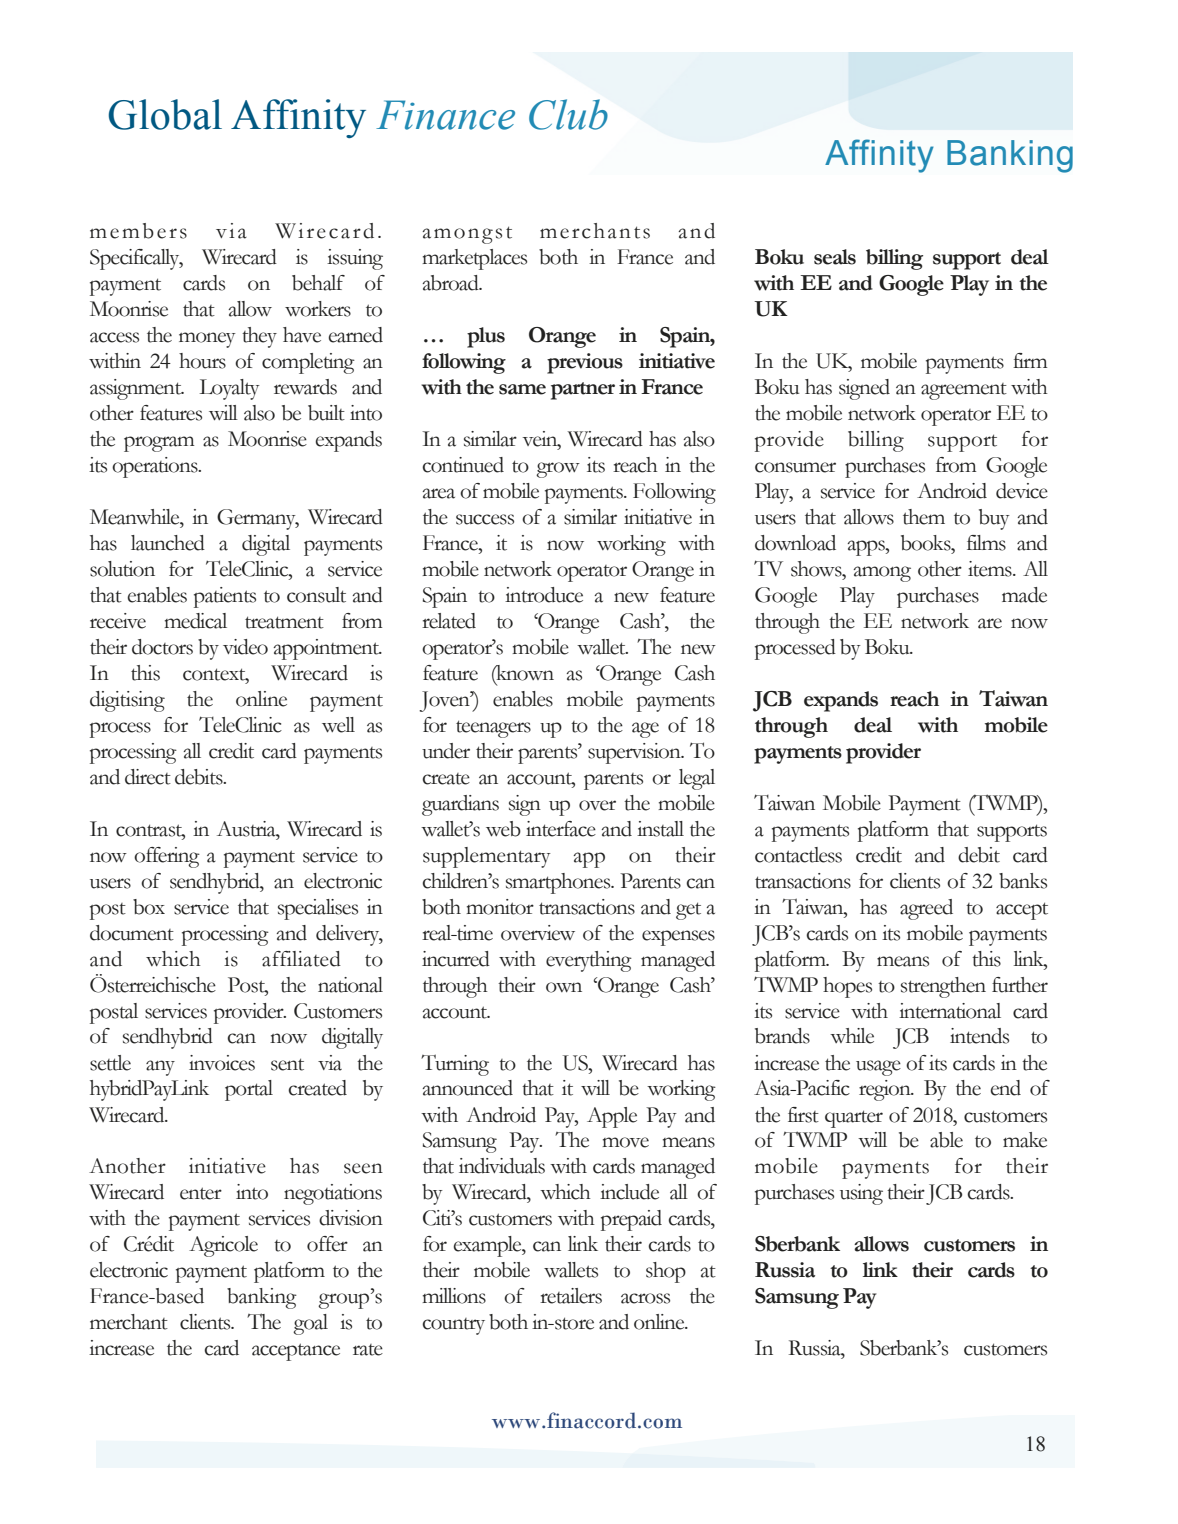  I want to click on Global, so click(165, 114).
